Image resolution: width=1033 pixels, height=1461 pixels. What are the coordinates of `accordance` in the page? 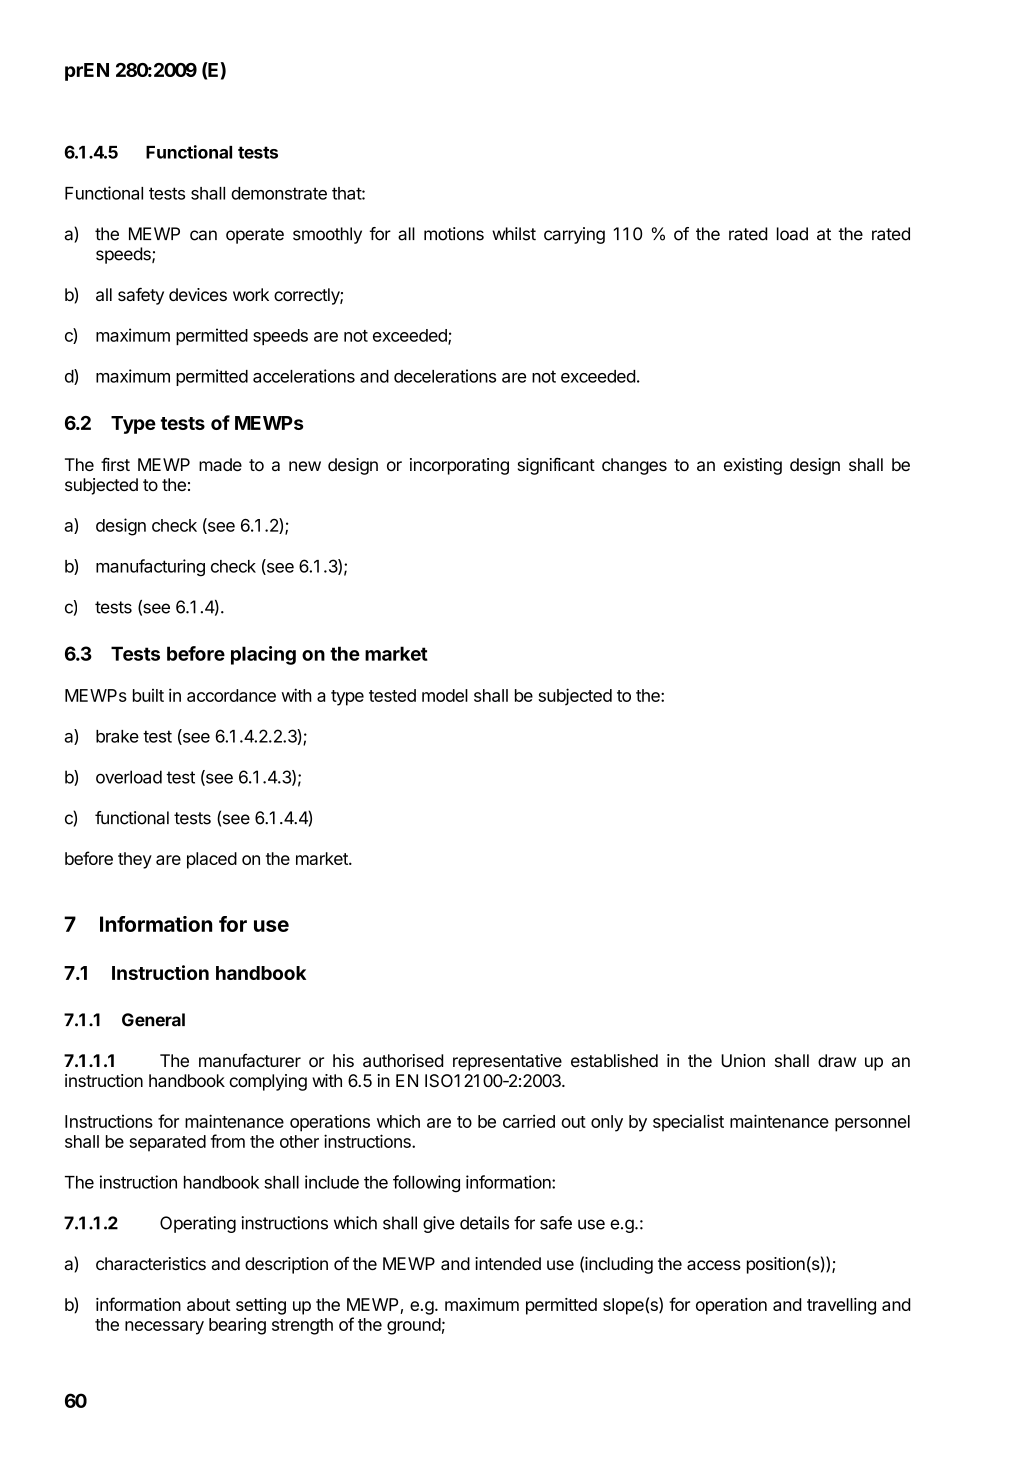 It's located at (231, 695).
